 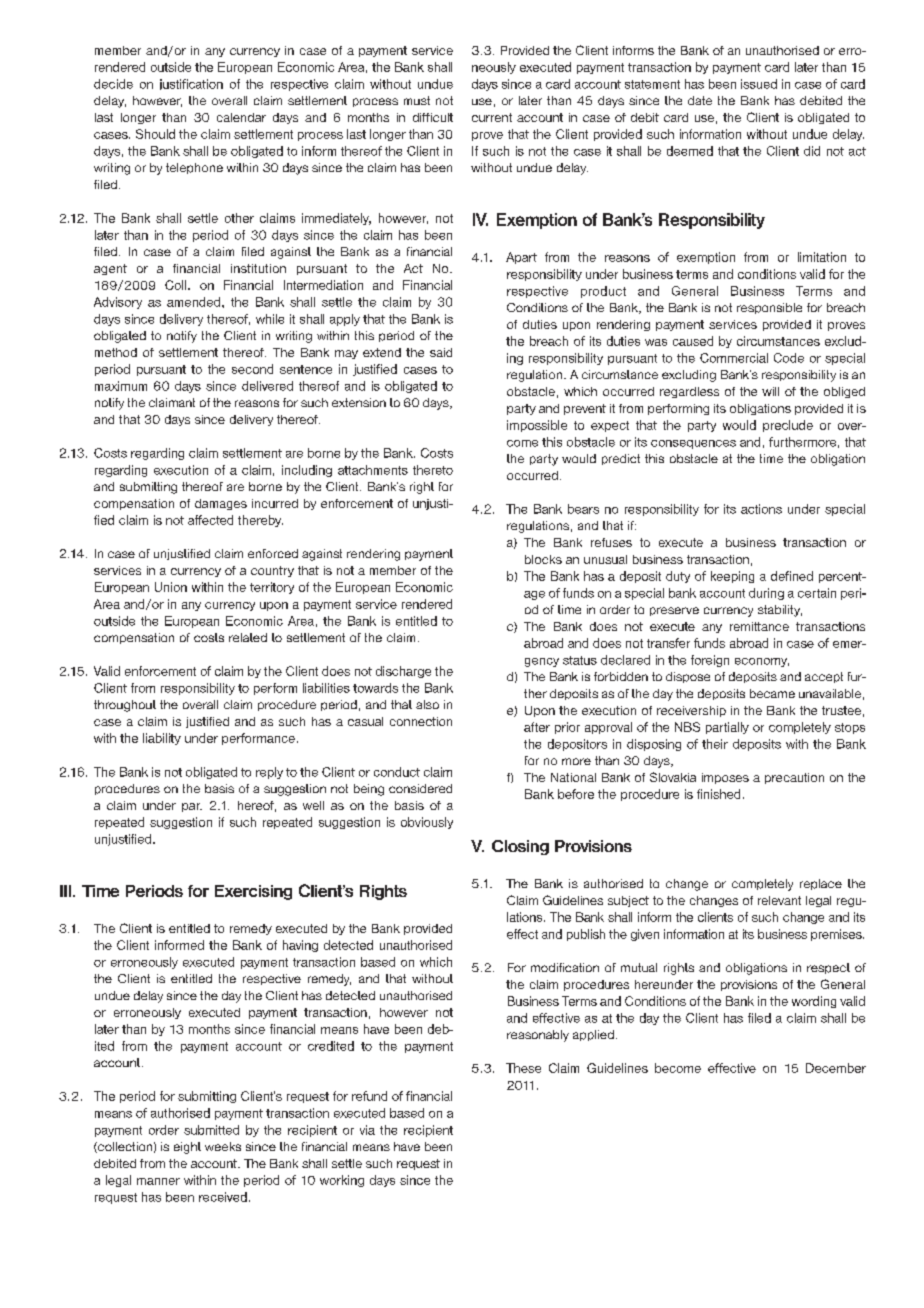 I want to click on Should, so click(x=155, y=134).
